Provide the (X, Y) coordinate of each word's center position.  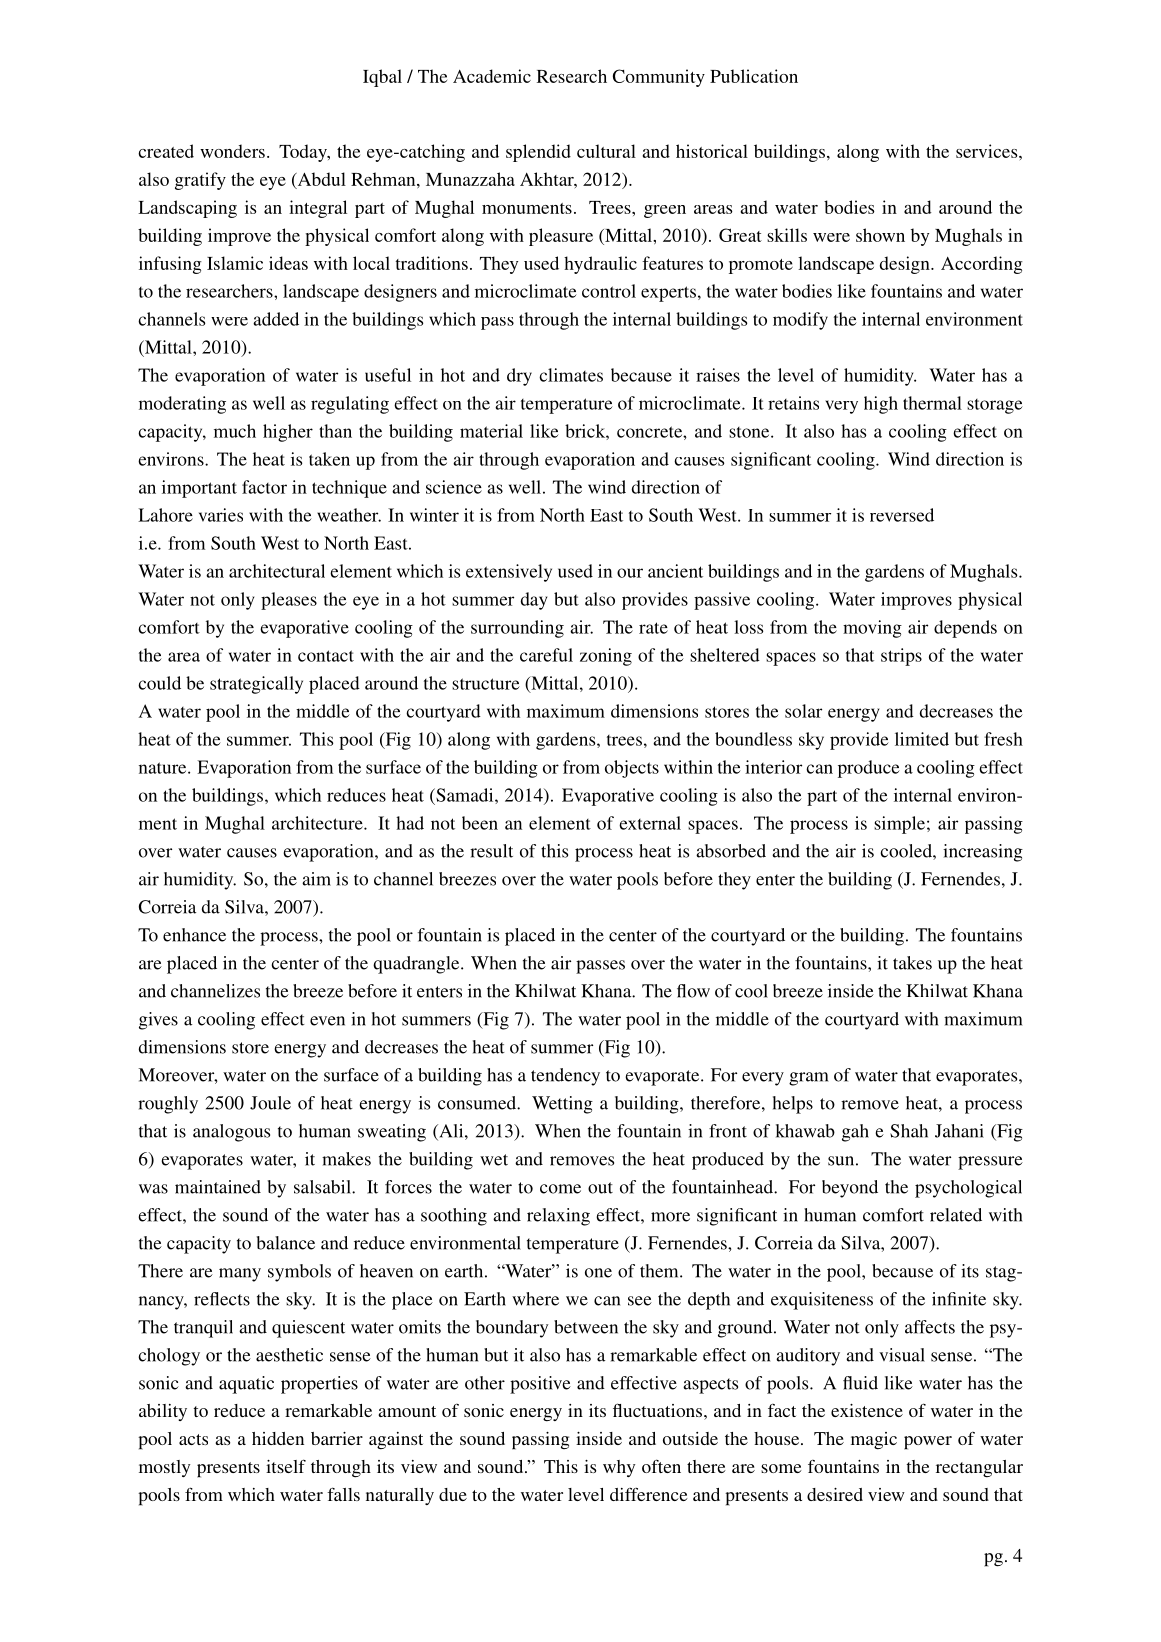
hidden (278, 1438)
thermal (932, 403)
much (235, 431)
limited (922, 739)
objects (632, 769)
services (988, 151)
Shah (909, 1131)
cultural (606, 151)
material (491, 431)
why (619, 1468)
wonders (232, 151)
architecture (318, 823)
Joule (270, 1103)
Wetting (562, 1105)
